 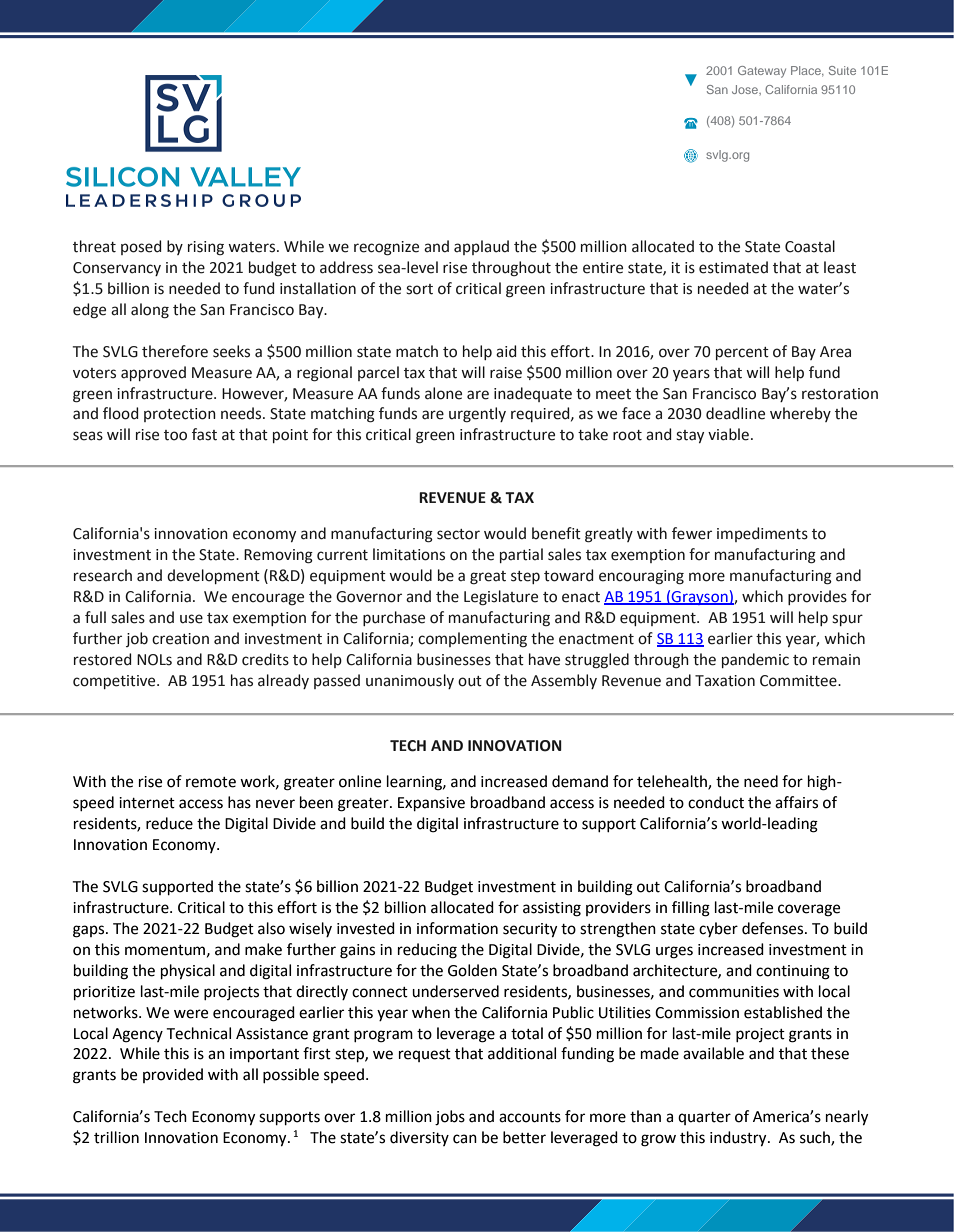 I want to click on Jose, so click(x=746, y=89).
